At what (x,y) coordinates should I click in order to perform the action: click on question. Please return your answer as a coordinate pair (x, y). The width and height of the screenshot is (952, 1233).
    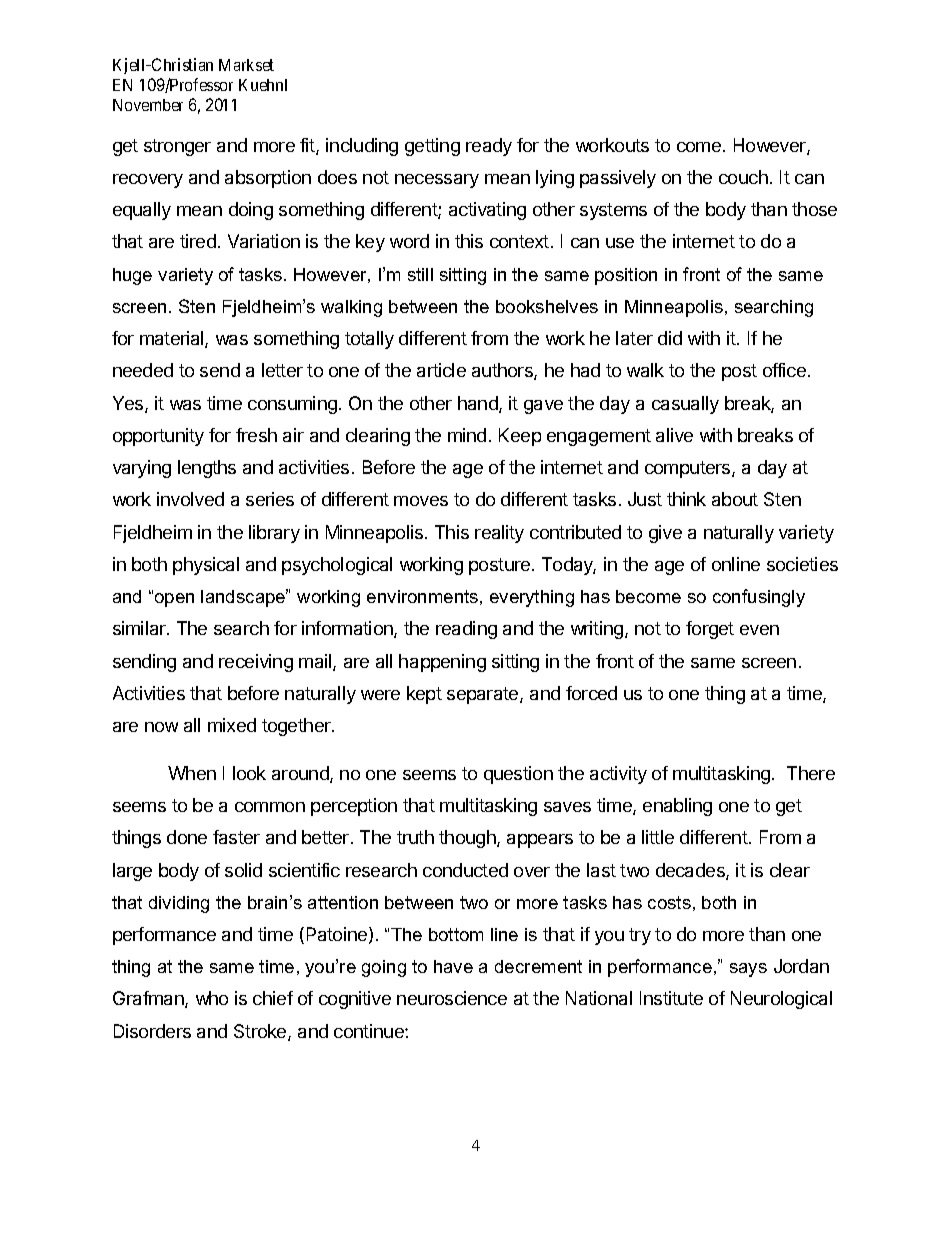
    Looking at the image, I should click on (518, 775).
